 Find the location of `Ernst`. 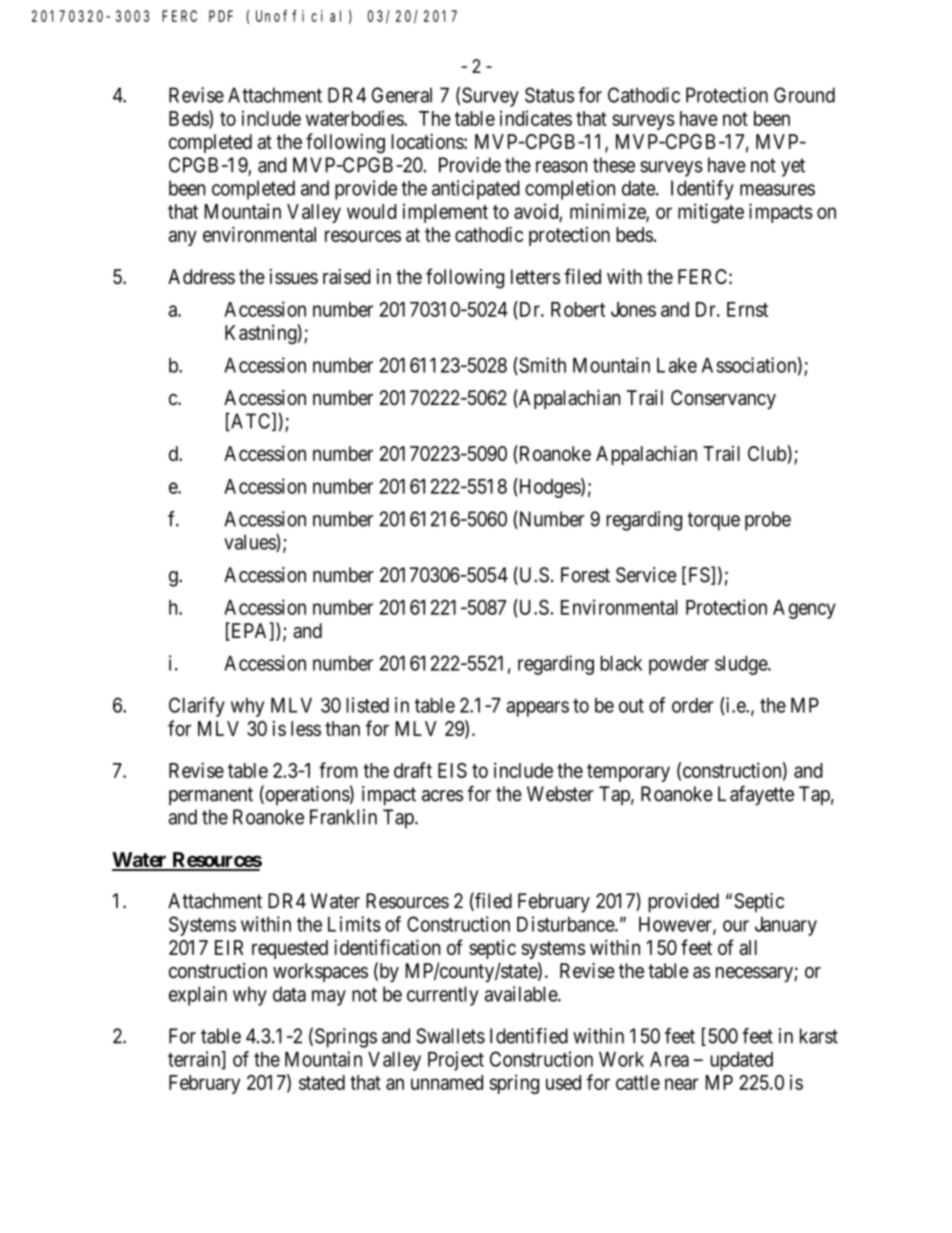

Ernst is located at coordinates (747, 309).
